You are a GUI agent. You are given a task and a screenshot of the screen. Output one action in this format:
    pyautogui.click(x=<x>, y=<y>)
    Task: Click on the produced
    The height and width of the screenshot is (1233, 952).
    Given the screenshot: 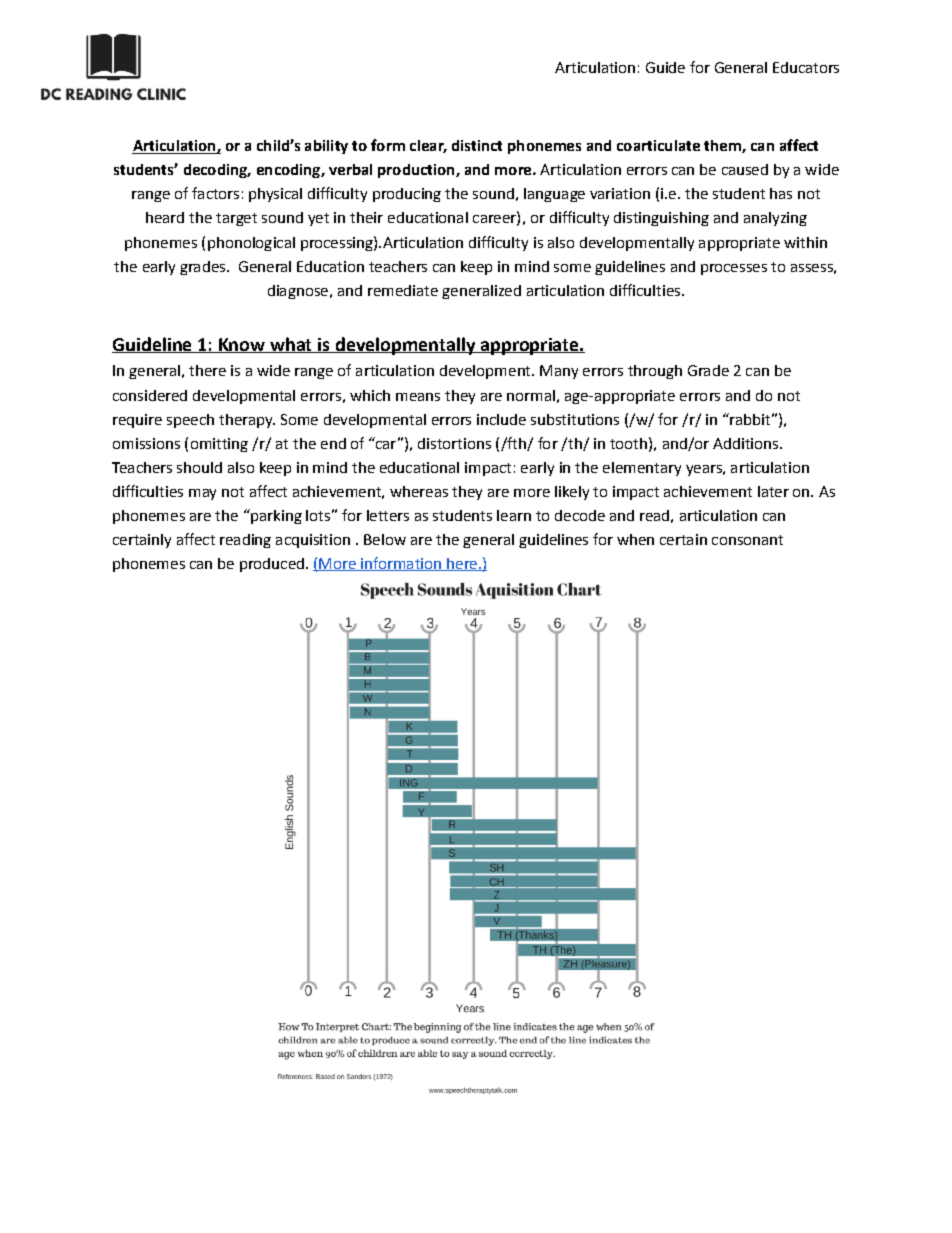 What is the action you would take?
    pyautogui.click(x=272, y=565)
